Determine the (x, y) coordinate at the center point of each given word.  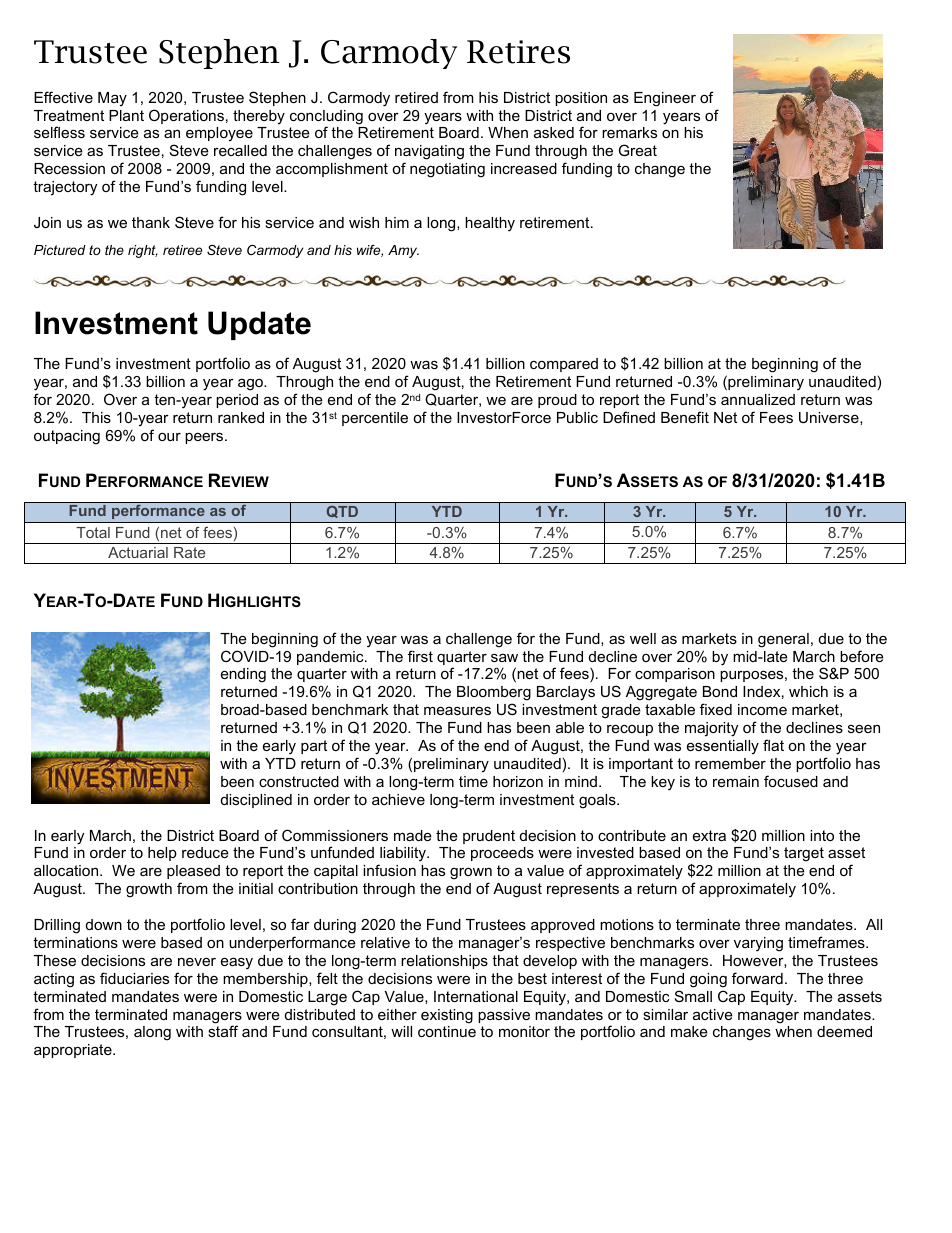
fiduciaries (134, 978)
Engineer (665, 99)
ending (243, 675)
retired (416, 97)
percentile (375, 419)
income (762, 709)
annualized (758, 399)
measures (457, 710)
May (112, 99)
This (96, 417)
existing (447, 1016)
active (713, 1014)
